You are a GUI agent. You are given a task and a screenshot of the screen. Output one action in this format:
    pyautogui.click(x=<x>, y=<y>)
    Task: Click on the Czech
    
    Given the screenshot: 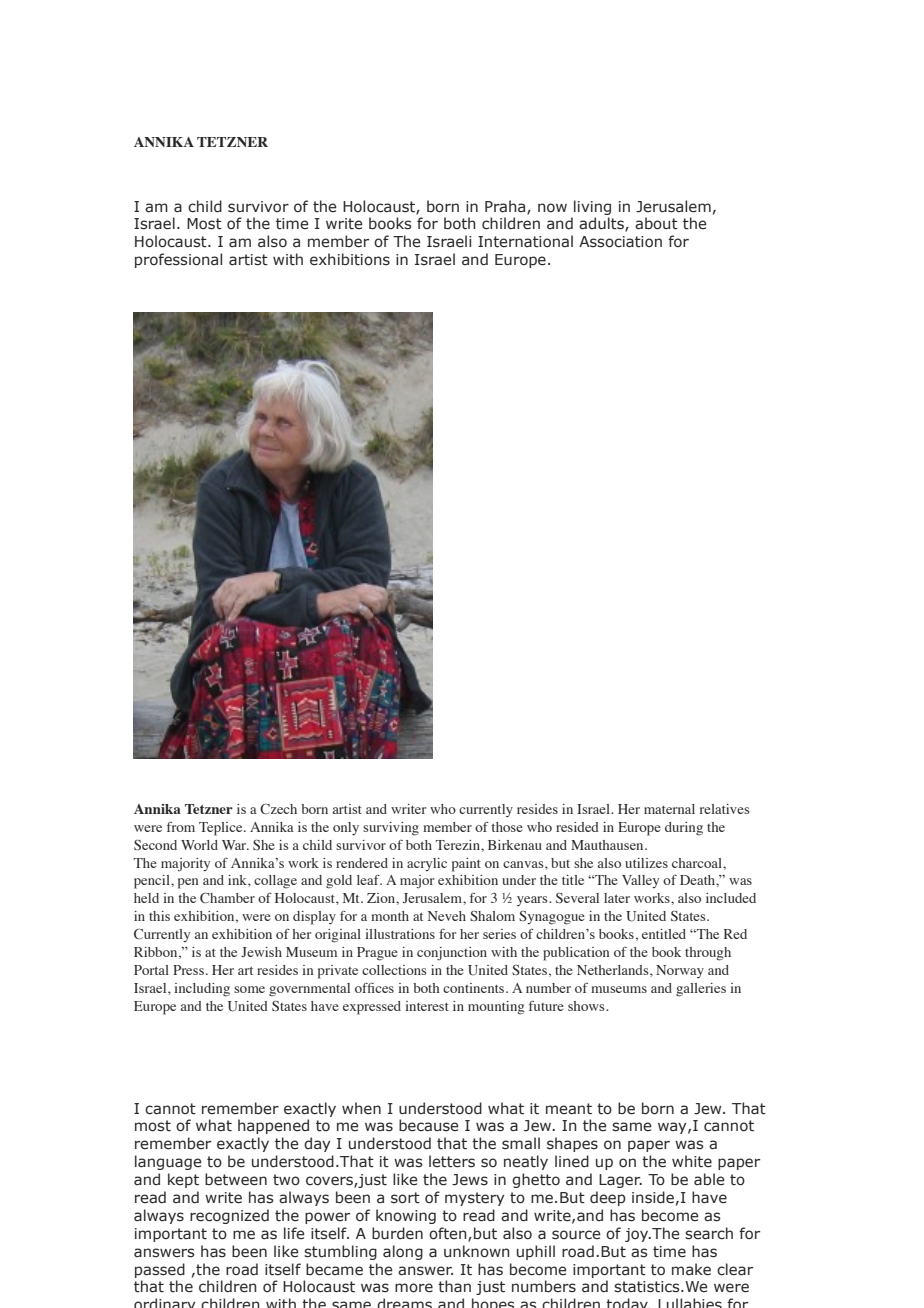 What is the action you would take?
    pyautogui.click(x=278, y=809)
